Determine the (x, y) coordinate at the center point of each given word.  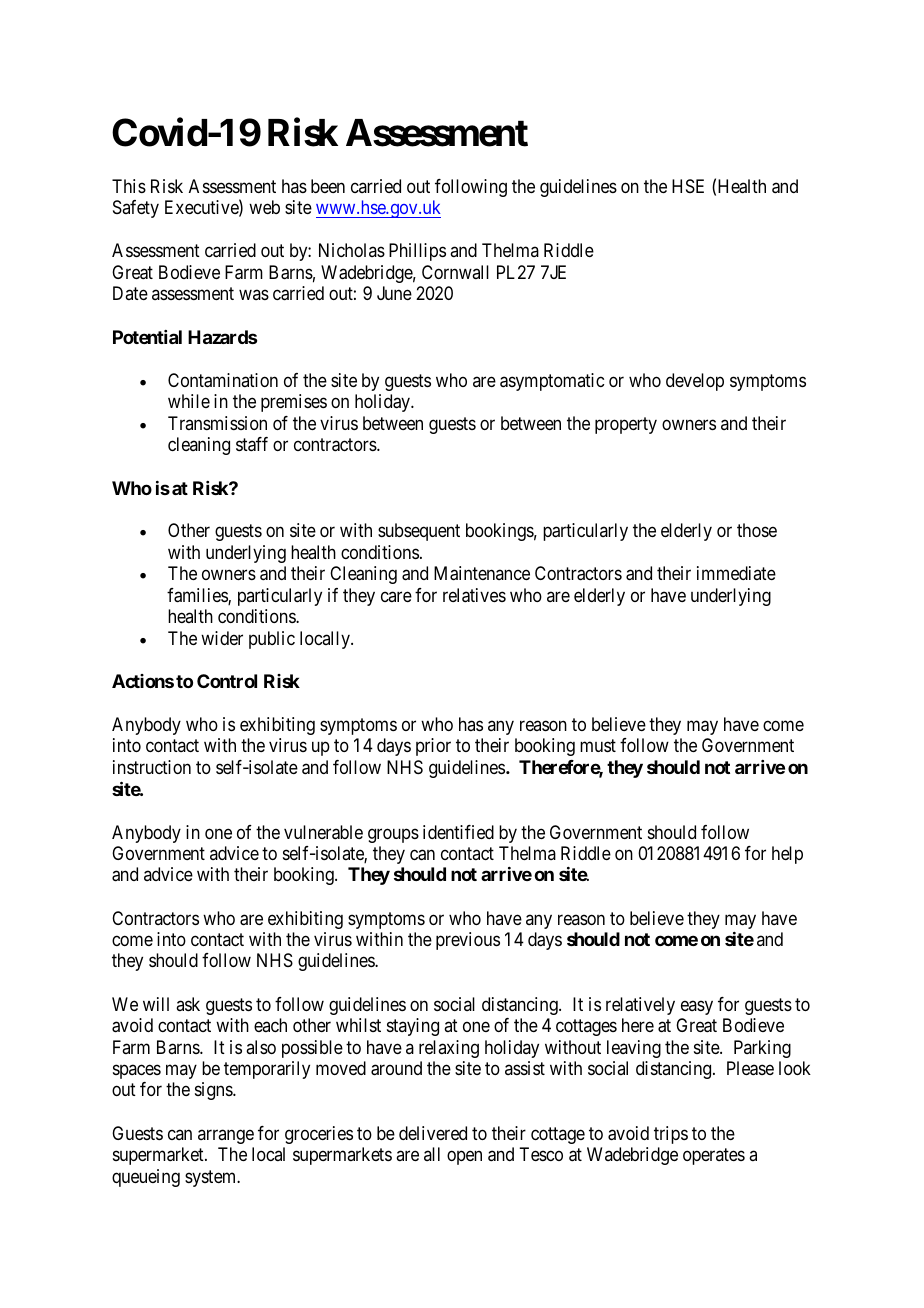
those (757, 530)
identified (458, 832)
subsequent (419, 532)
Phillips (417, 252)
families (198, 596)
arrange (226, 1136)
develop (695, 382)
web (264, 207)
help (787, 855)
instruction (152, 767)
